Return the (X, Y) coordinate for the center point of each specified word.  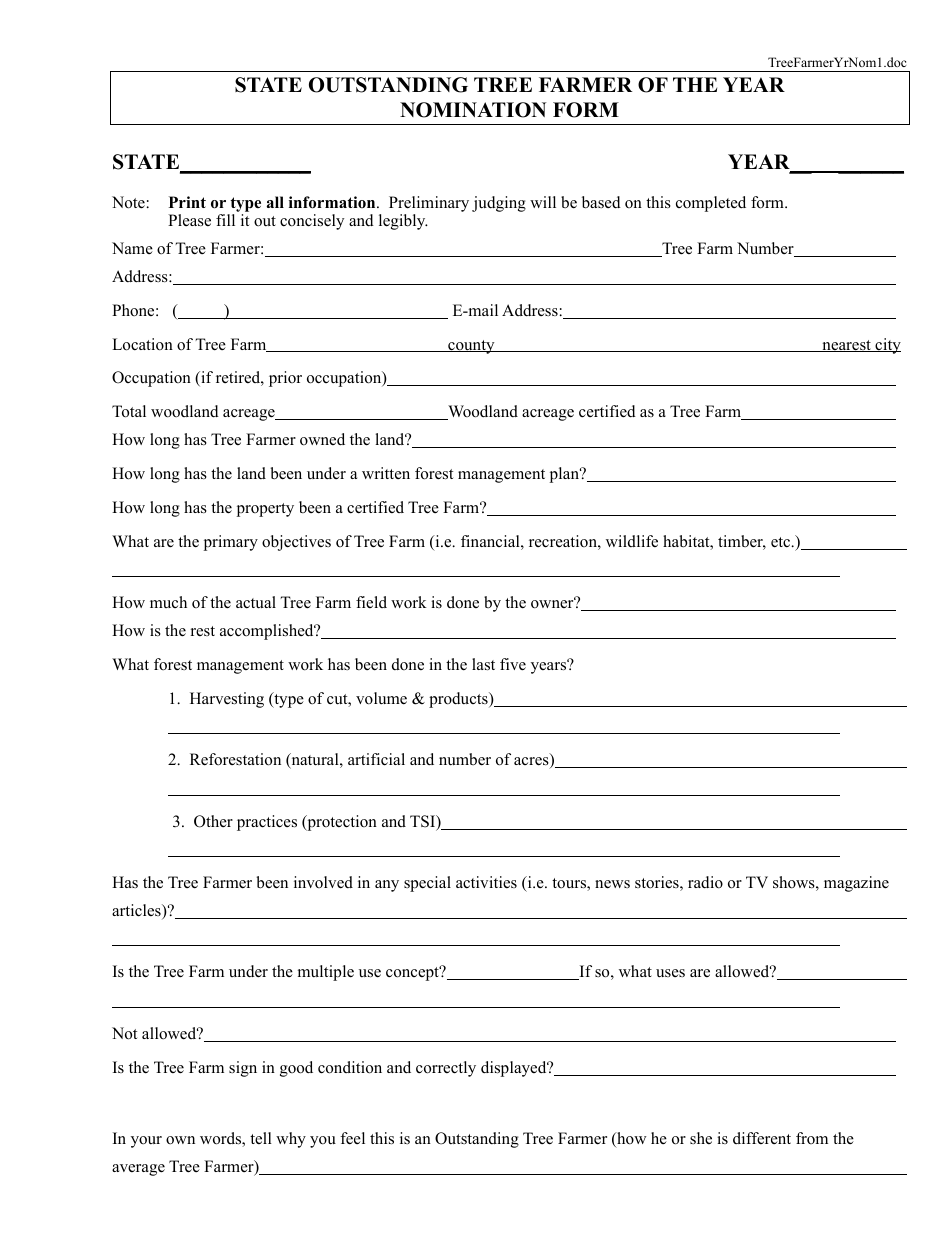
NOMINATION (473, 110)
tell (261, 1138)
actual (256, 602)
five (513, 664)
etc (782, 542)
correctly (446, 1069)
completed (711, 204)
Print (187, 202)
